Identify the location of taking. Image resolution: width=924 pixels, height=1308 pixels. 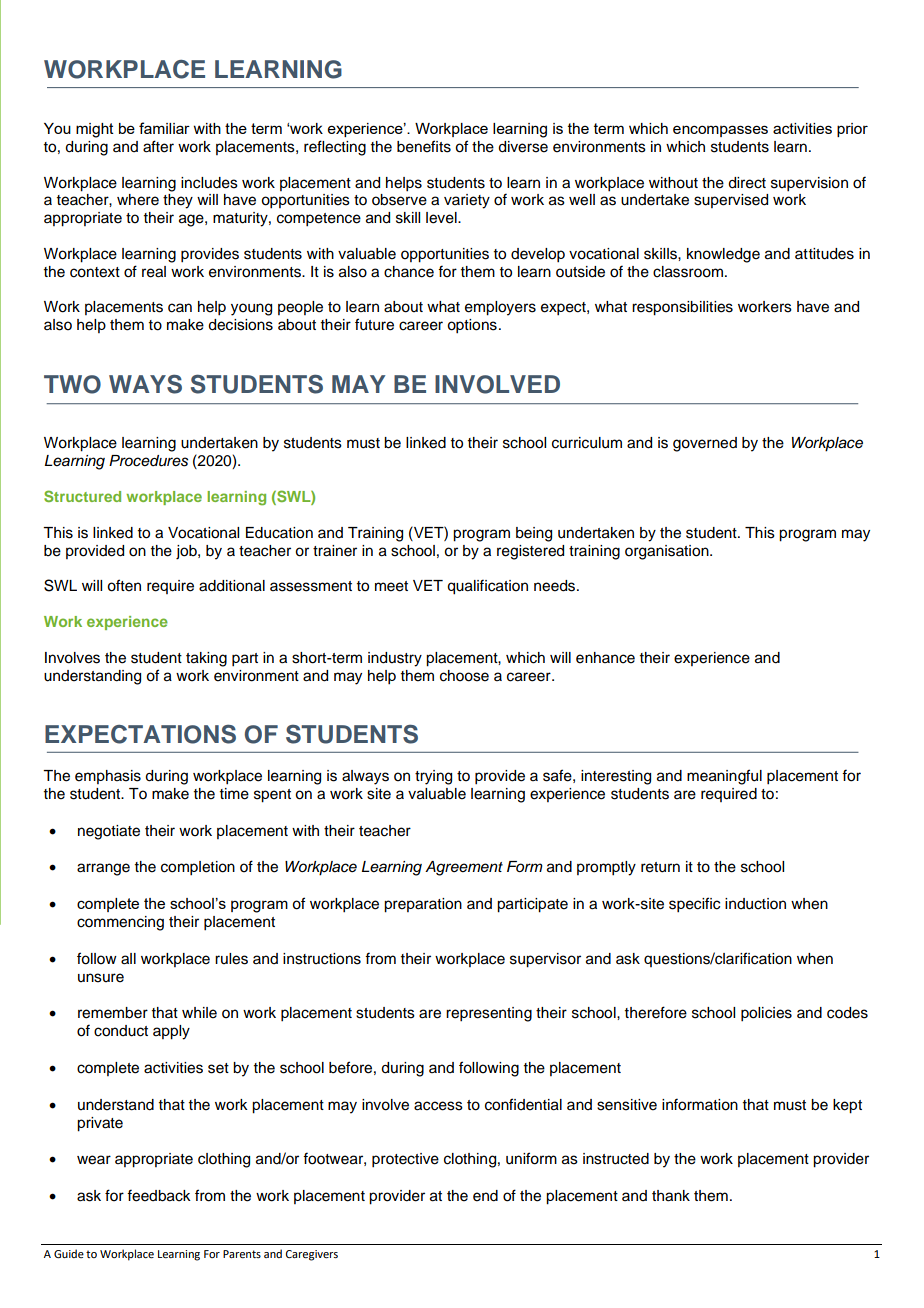
(206, 659).
